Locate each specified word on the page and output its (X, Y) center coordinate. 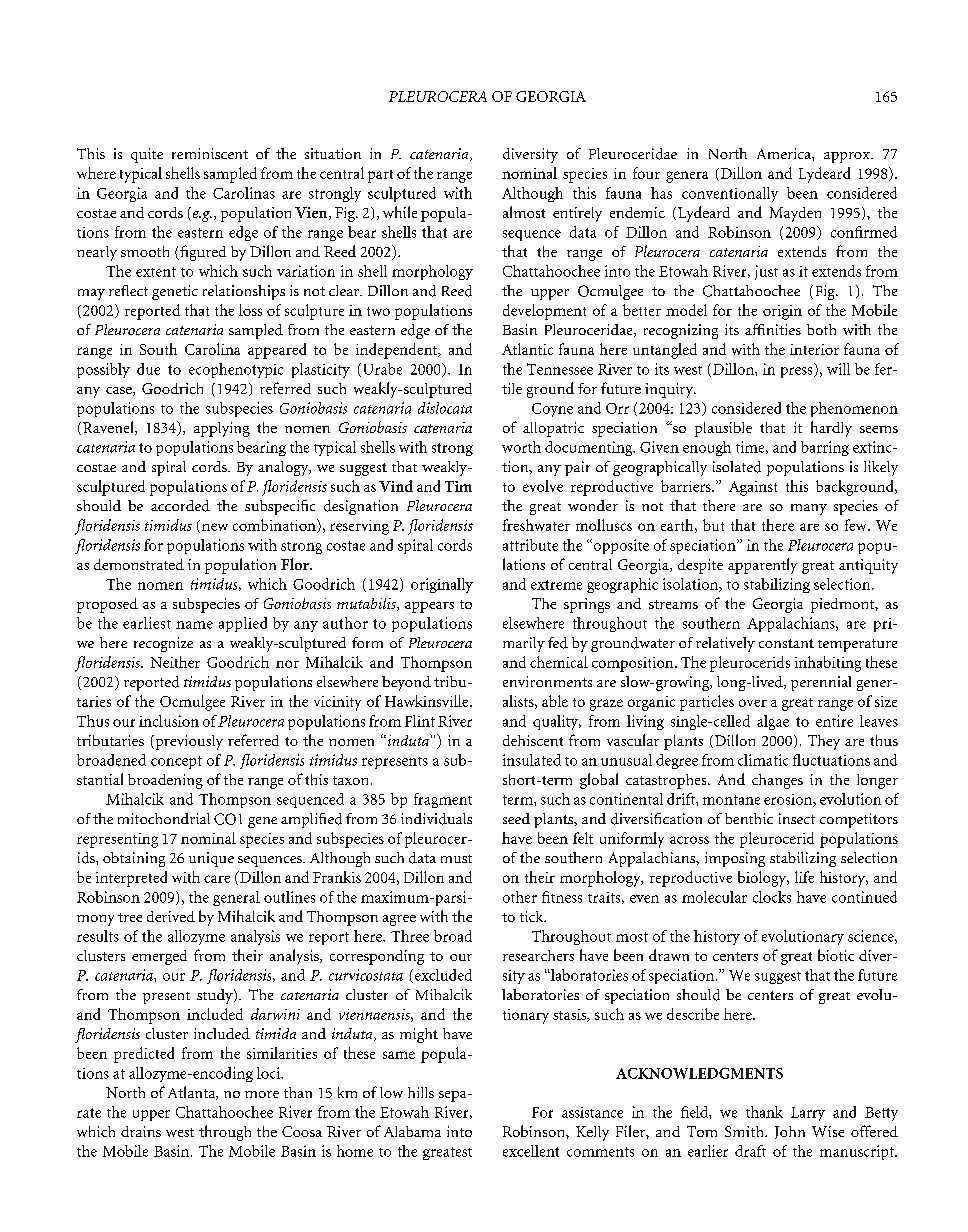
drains (141, 1131)
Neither (175, 662)
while (400, 212)
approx (848, 157)
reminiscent (210, 153)
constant (786, 643)
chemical (559, 662)
